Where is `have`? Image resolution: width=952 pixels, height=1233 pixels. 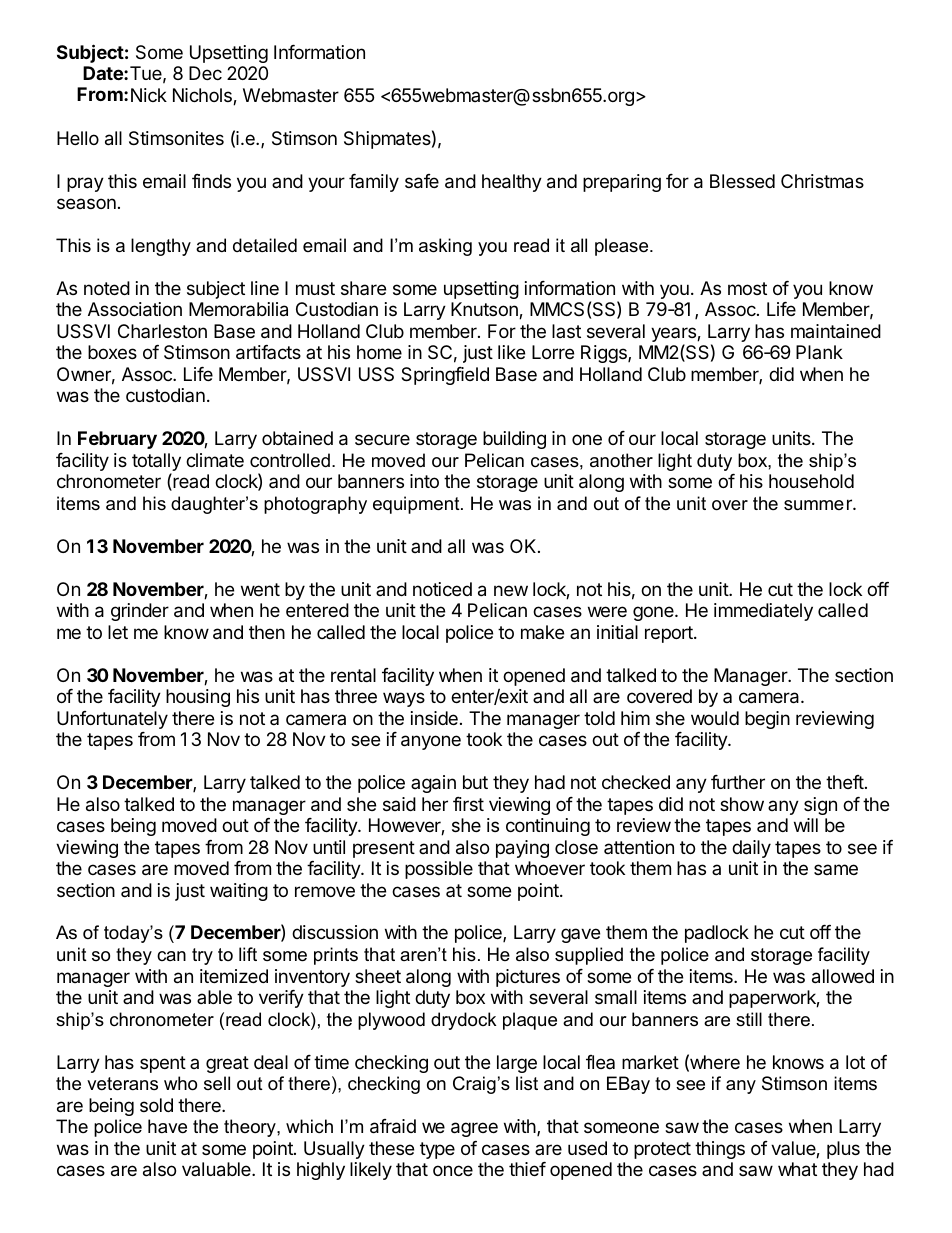
have is located at coordinates (167, 1126).
